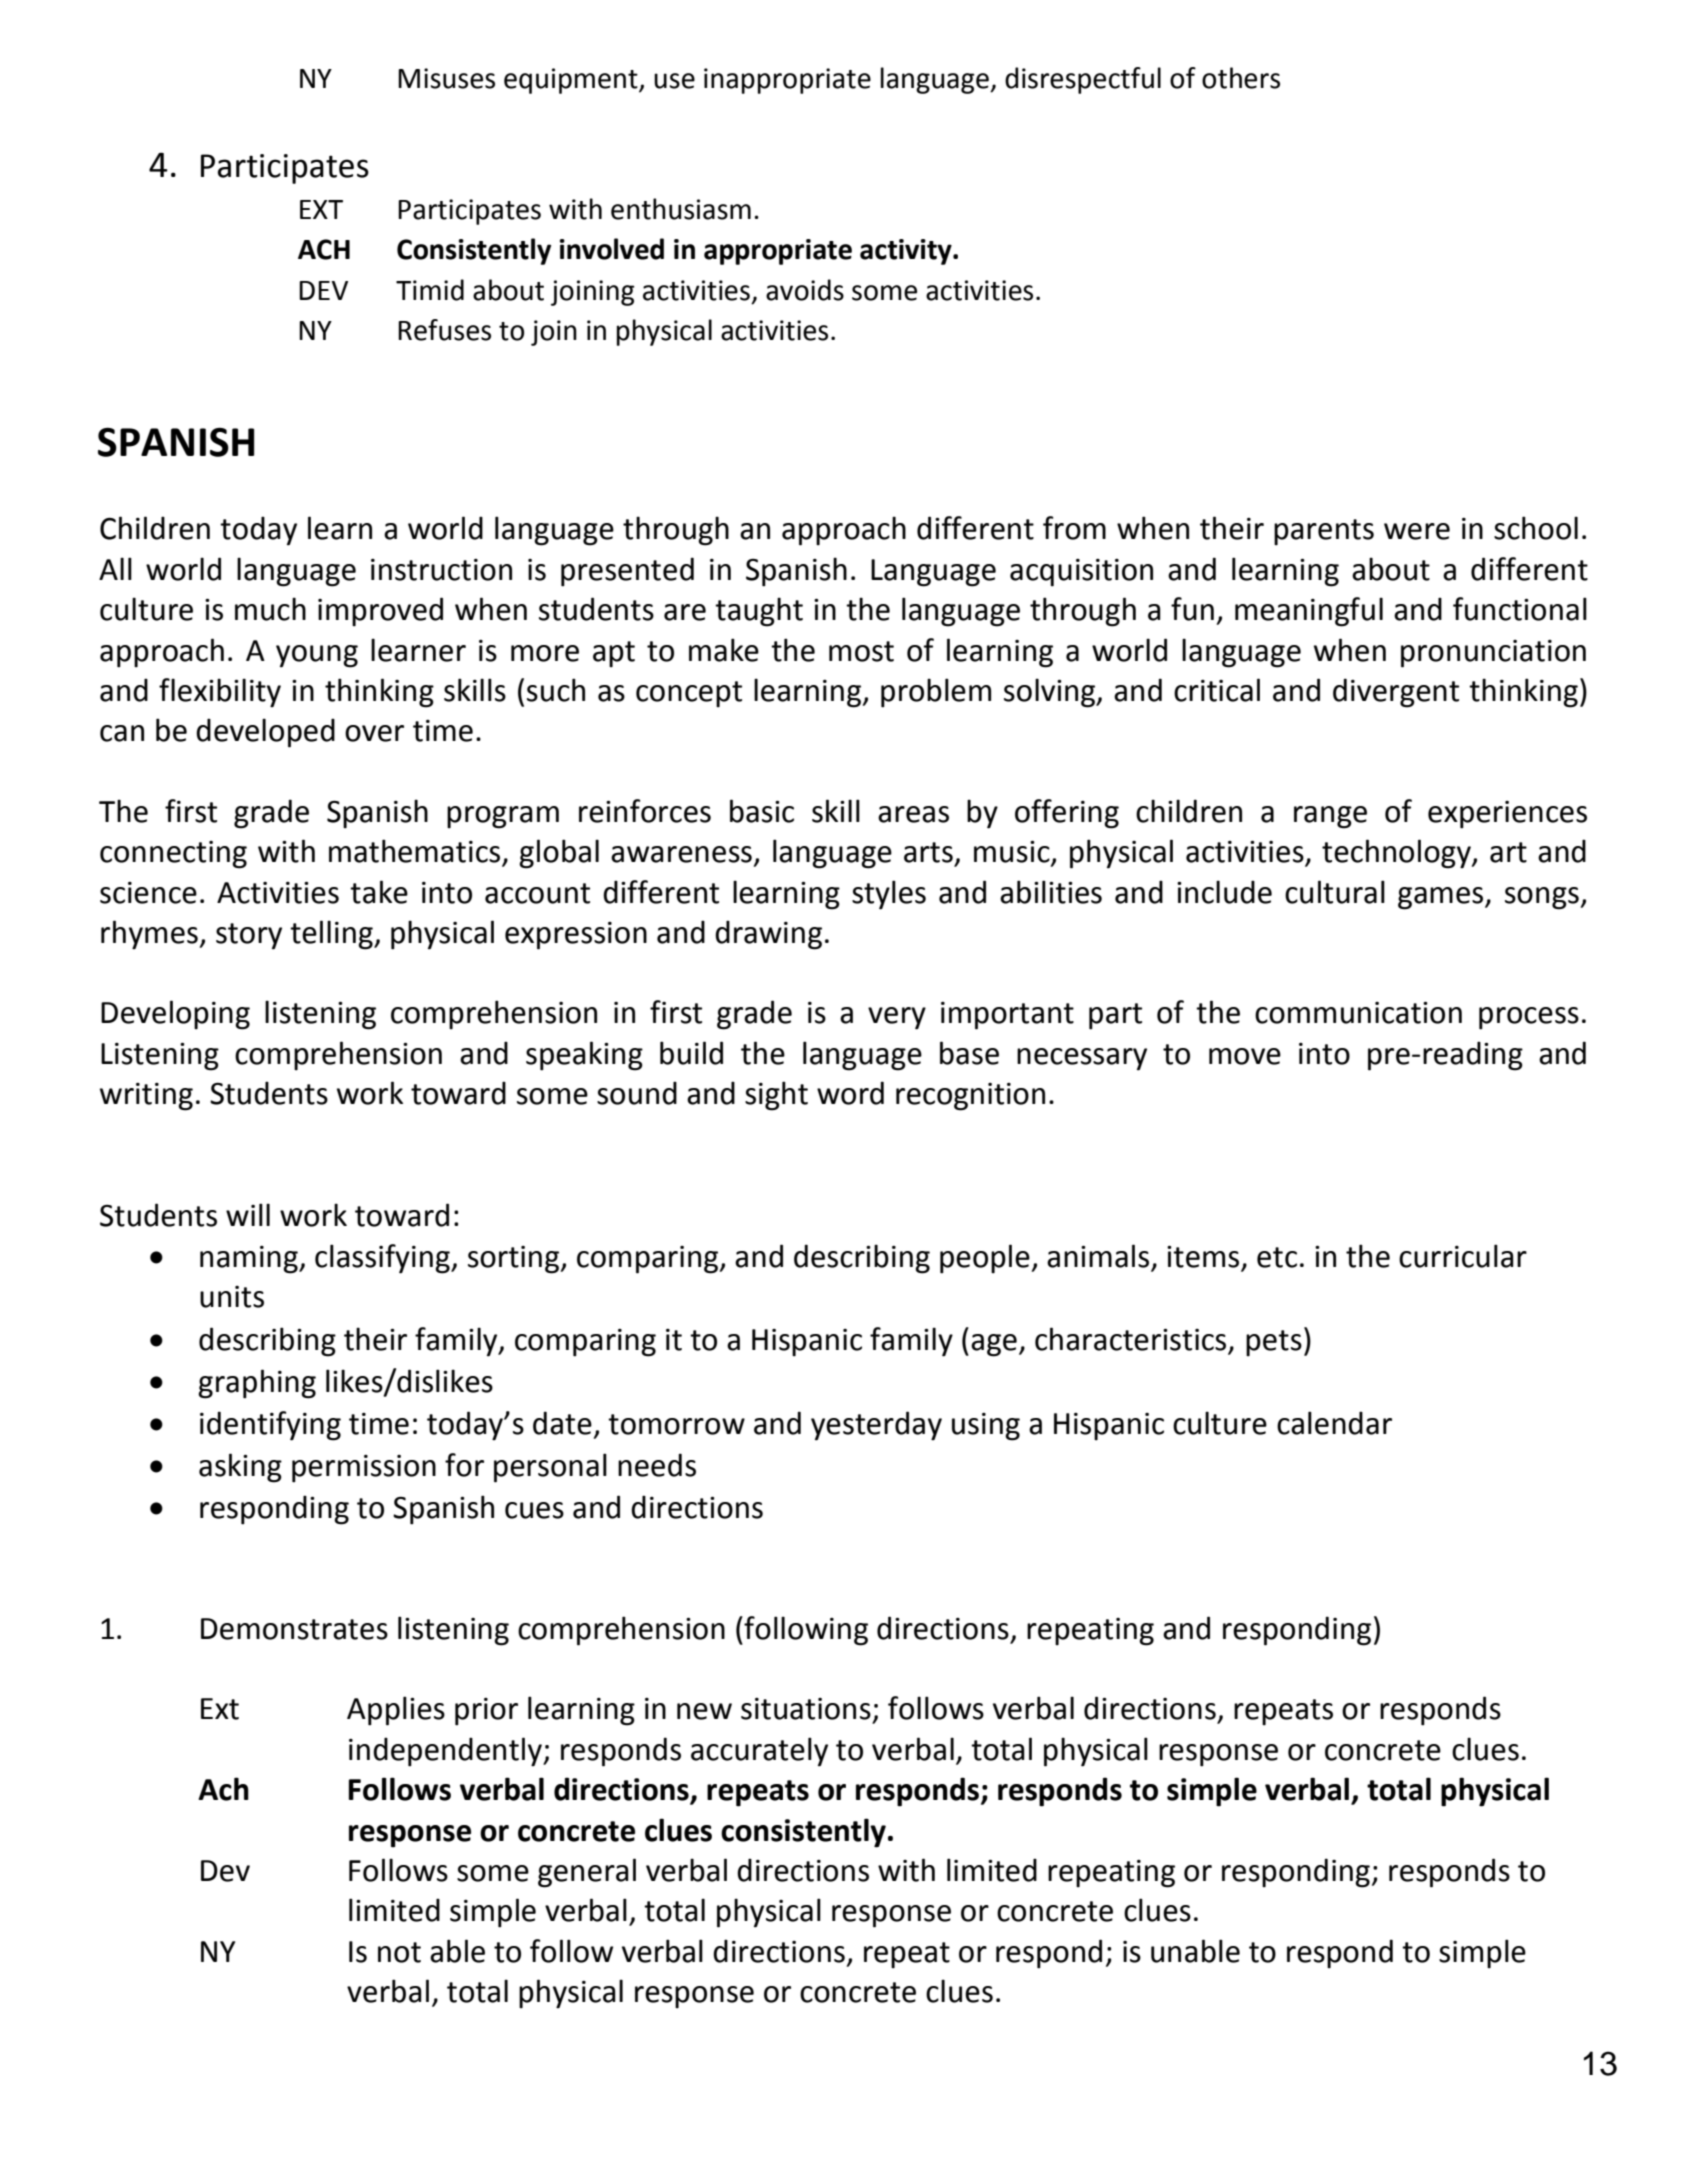 The height and width of the screenshot is (2183, 1687). Describe the element at coordinates (446, 78) in the screenshot. I see `Misuses` at that location.
